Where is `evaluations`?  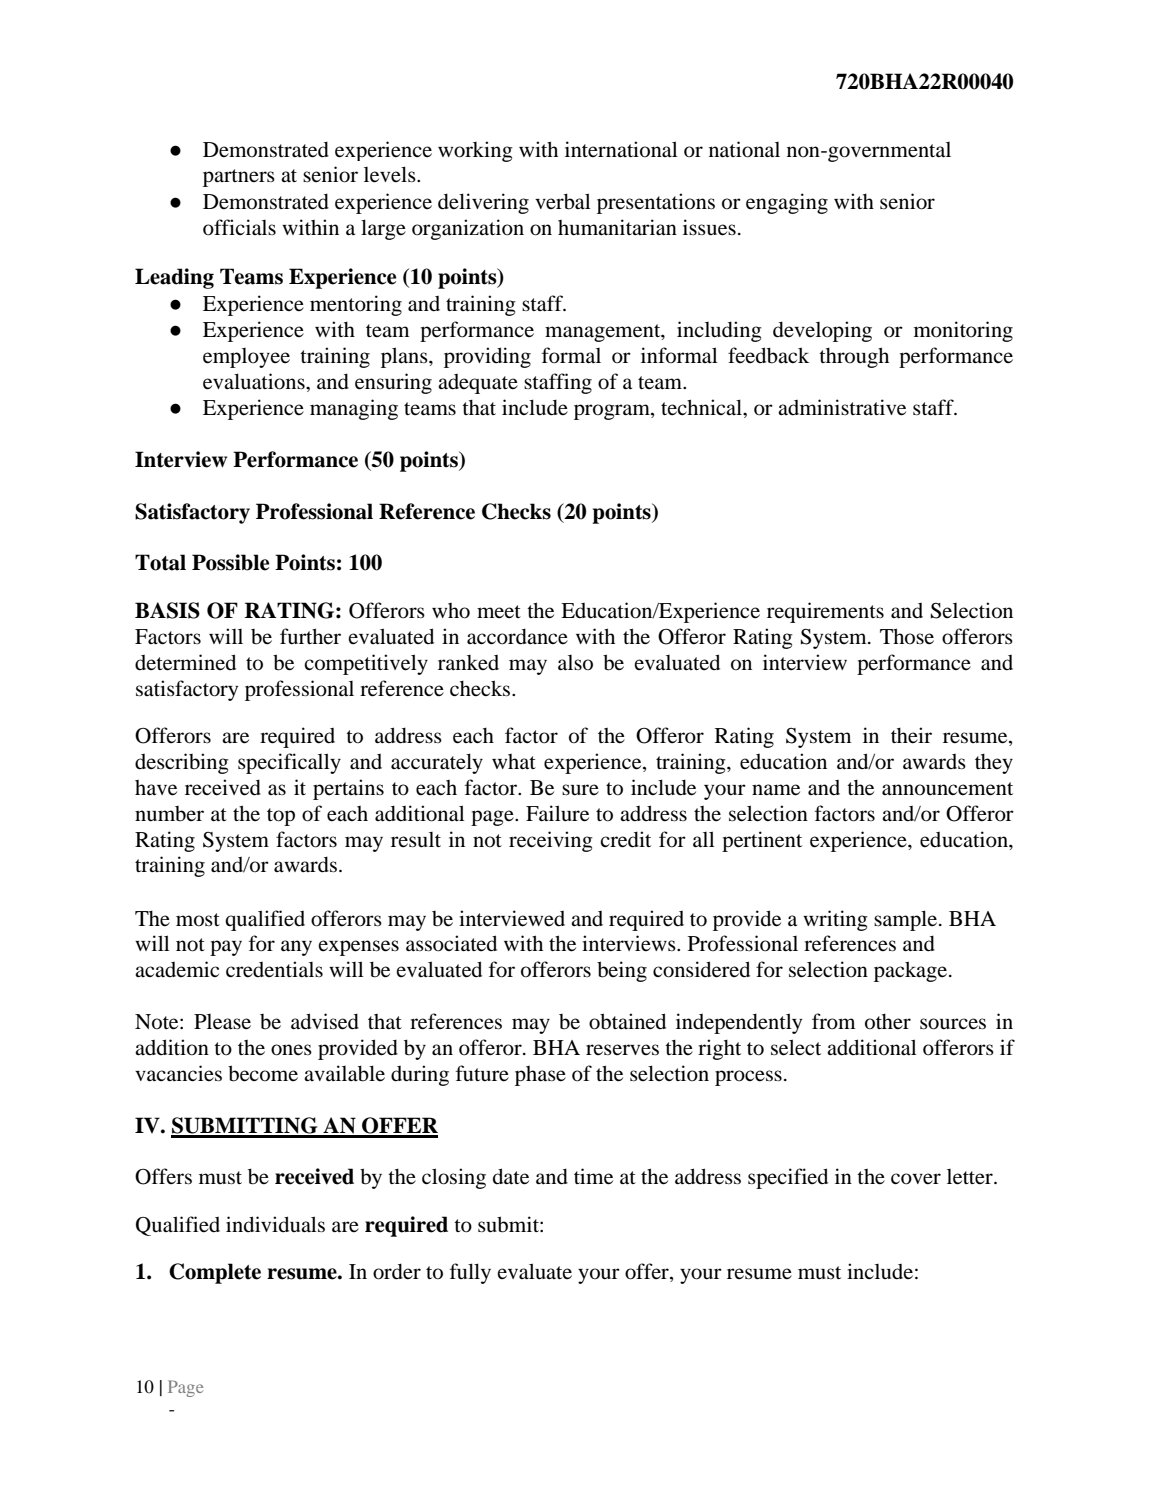 evaluations is located at coordinates (255, 381).
